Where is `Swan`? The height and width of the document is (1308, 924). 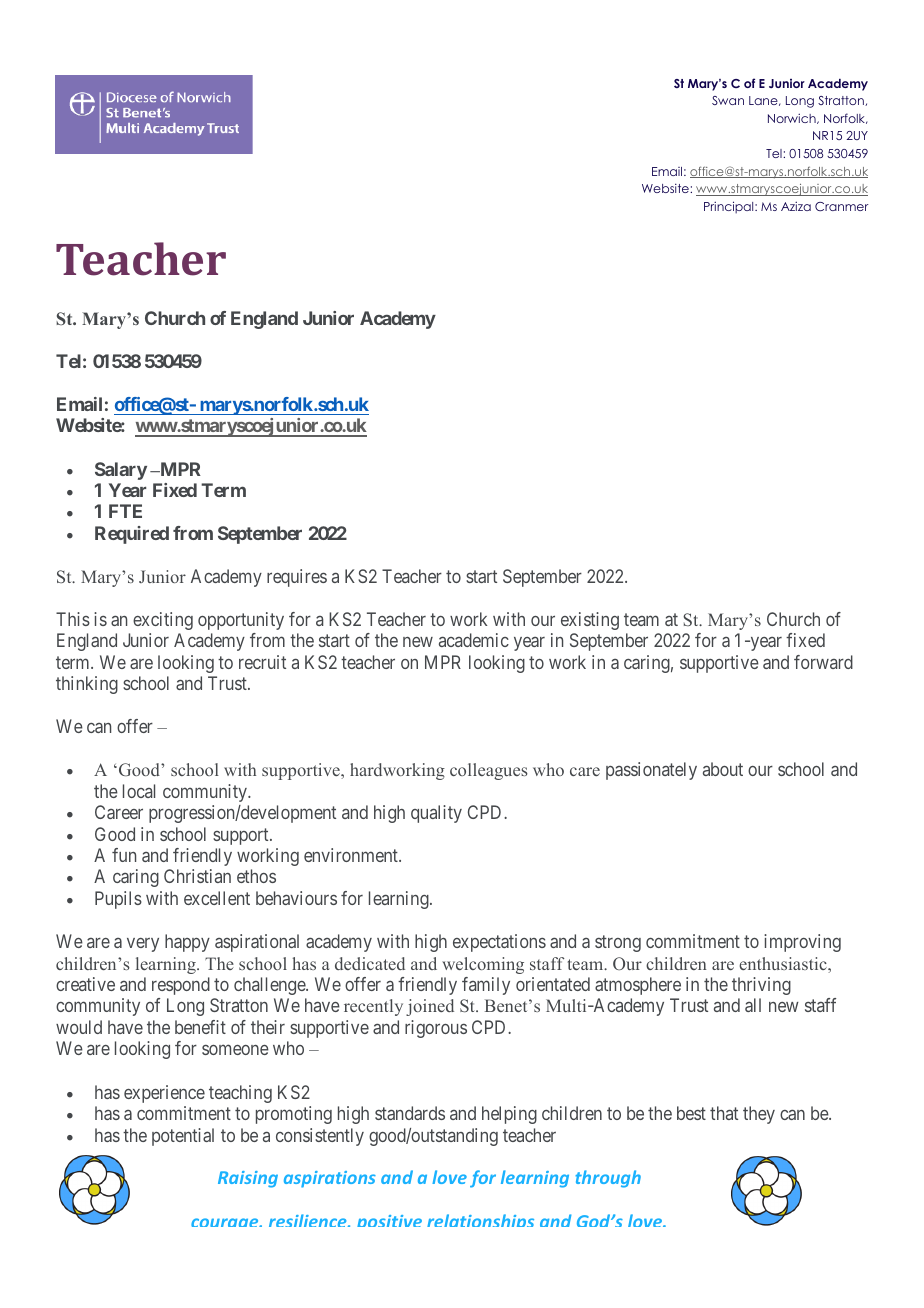
Swan is located at coordinates (728, 100).
